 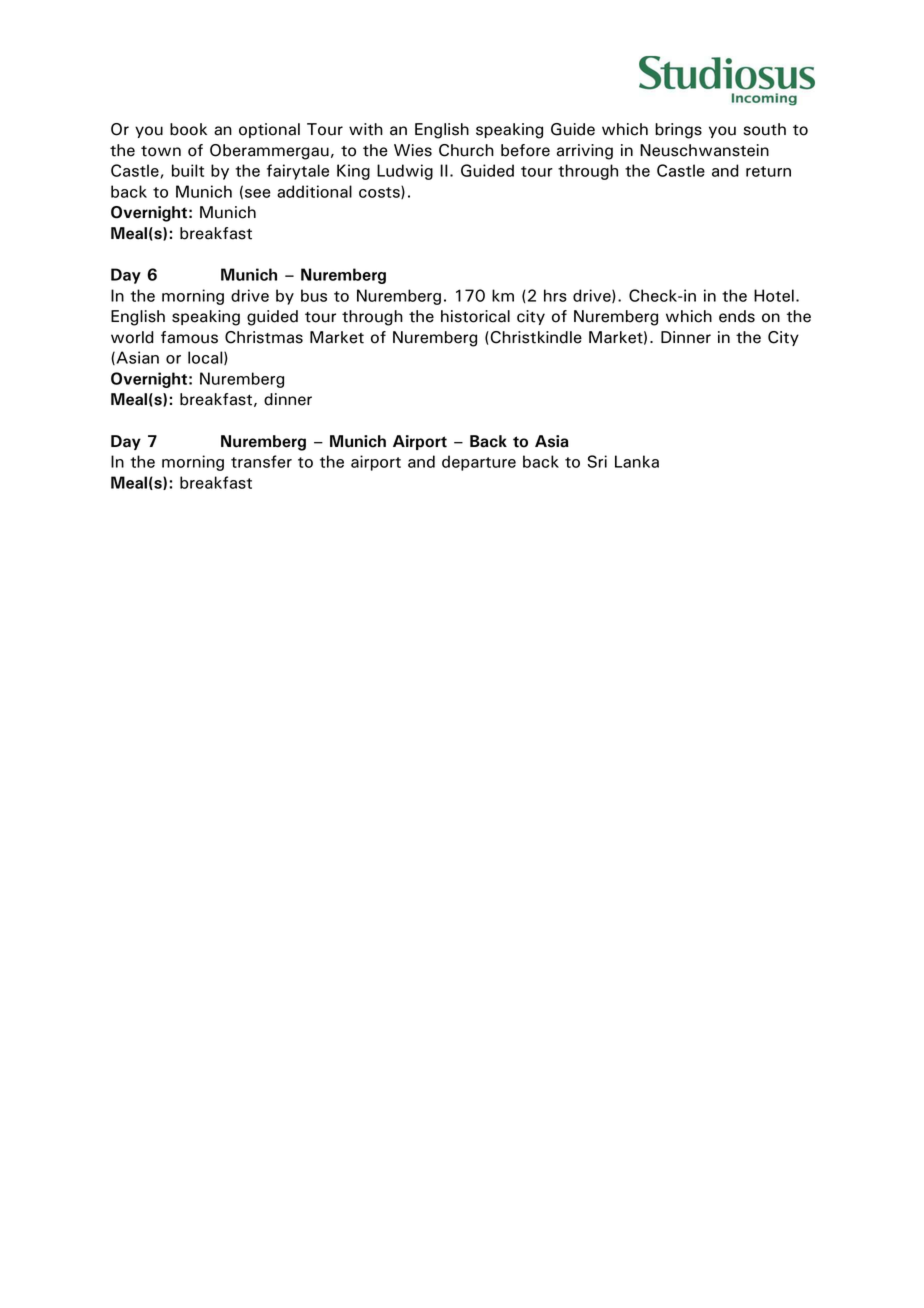 I want to click on ends, so click(x=737, y=316).
